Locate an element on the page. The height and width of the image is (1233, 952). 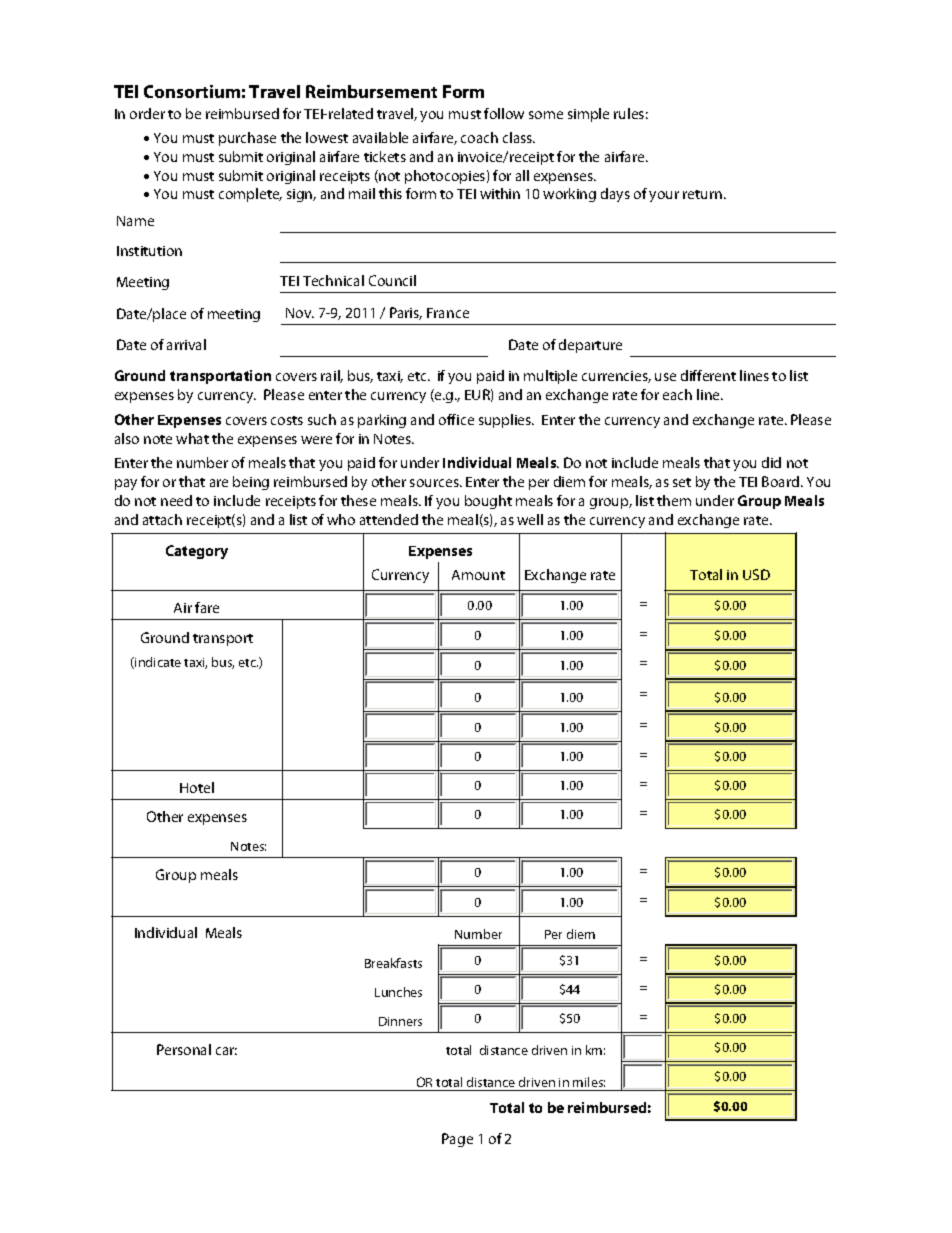
arrival is located at coordinates (186, 344).
